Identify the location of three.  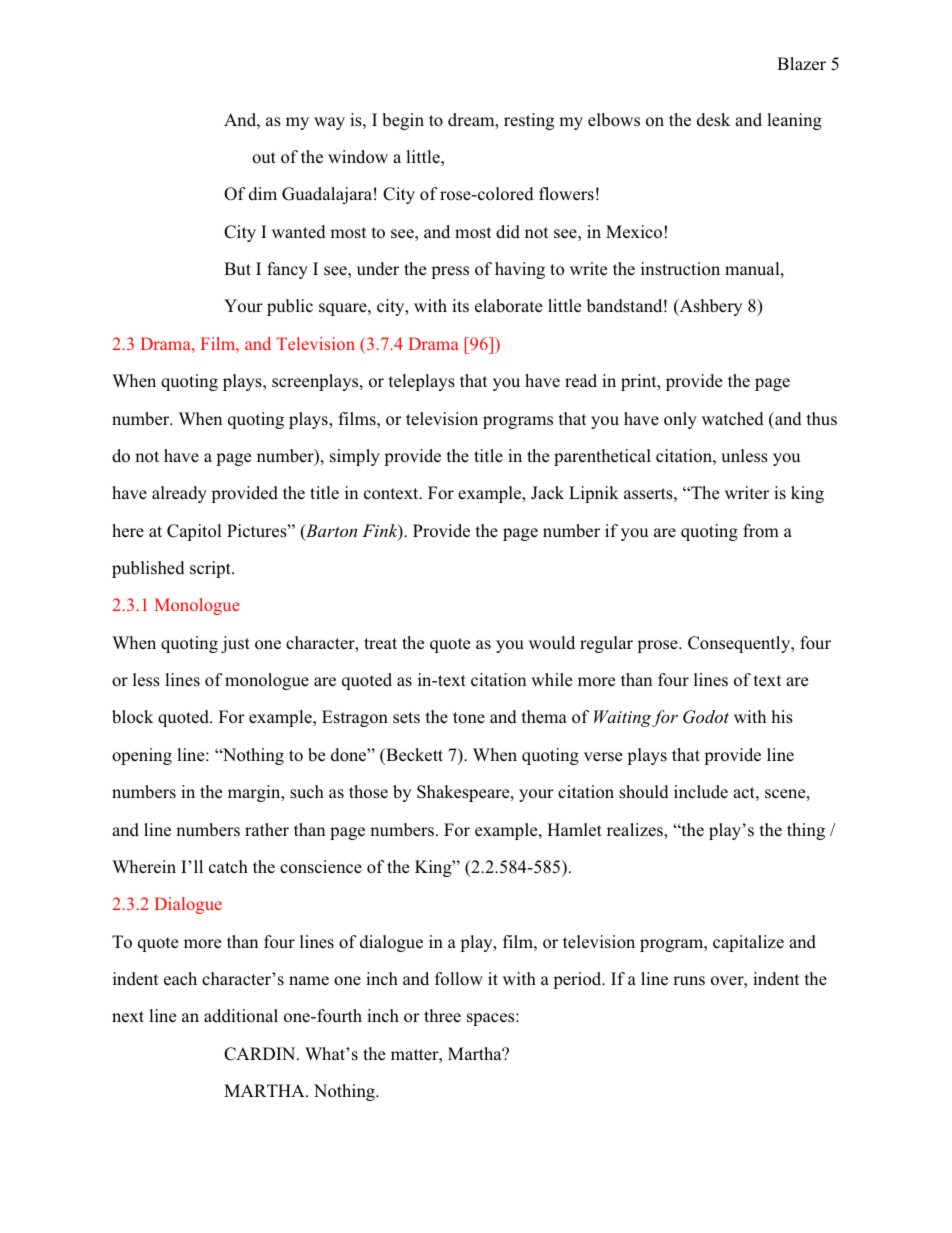
(442, 1016).
